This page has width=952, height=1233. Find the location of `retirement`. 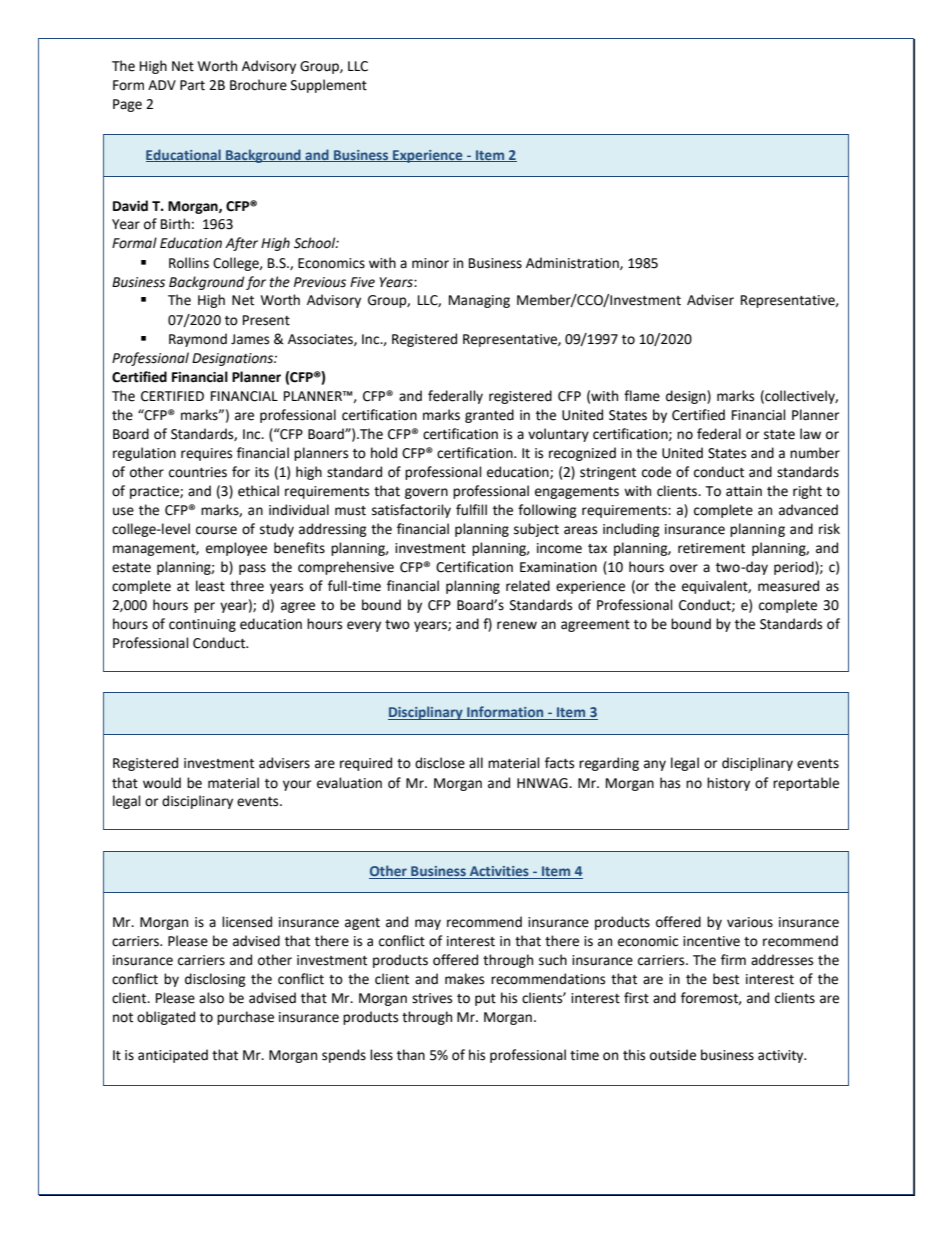

retirement is located at coordinates (711, 548).
